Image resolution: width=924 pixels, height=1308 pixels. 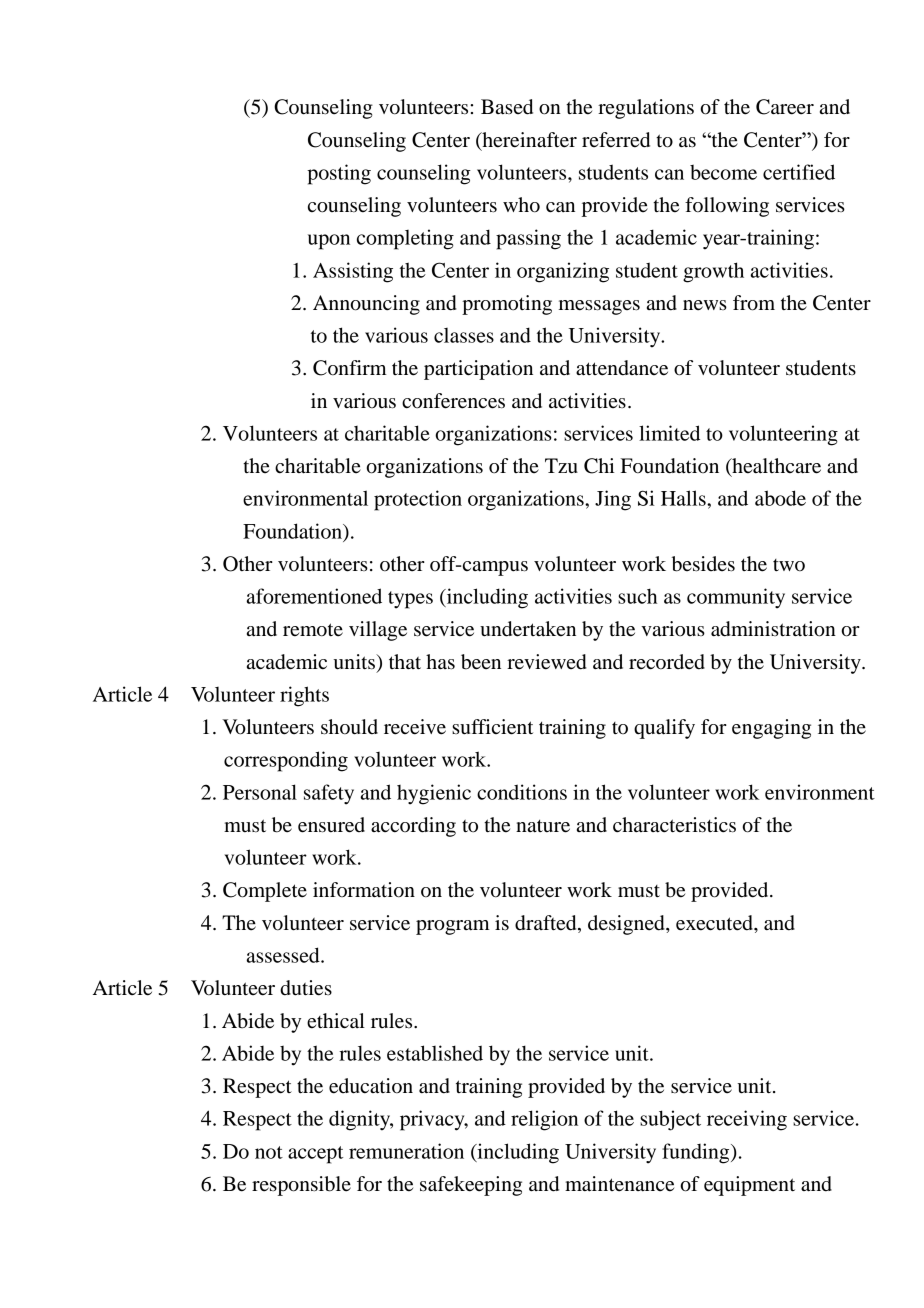 What do you see at coordinates (528, 140) in the screenshot?
I see `hereinafter` at bounding box center [528, 140].
